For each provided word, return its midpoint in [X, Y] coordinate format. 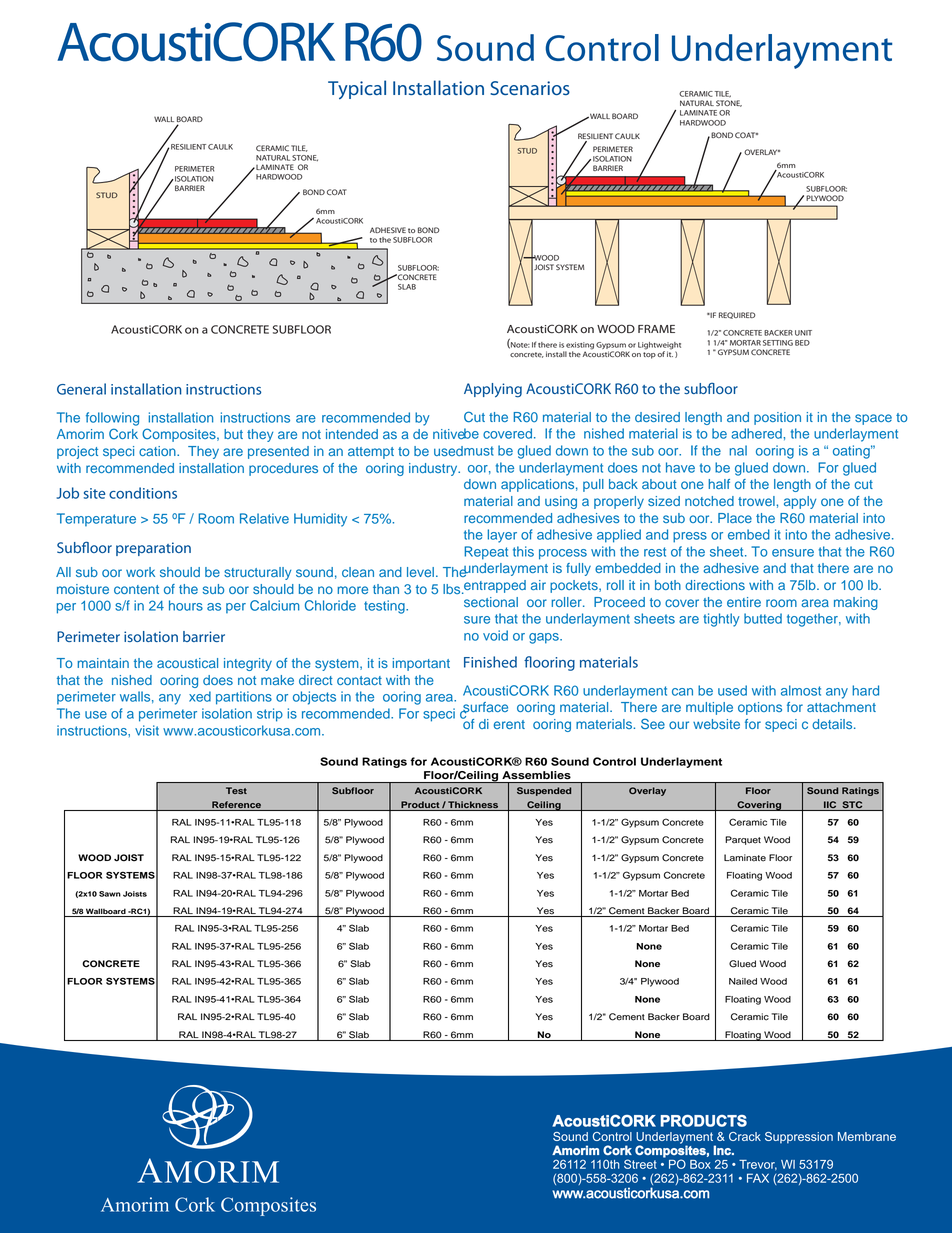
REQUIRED [737, 315]
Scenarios [530, 88]
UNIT [803, 333]
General [81, 389]
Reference [236, 804]
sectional [491, 602]
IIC [830, 804]
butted [763, 618]
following [112, 419]
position [777, 418]
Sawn [110, 894]
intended [352, 434]
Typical [357, 90]
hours [186, 605]
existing [580, 346]
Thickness [473, 804]
